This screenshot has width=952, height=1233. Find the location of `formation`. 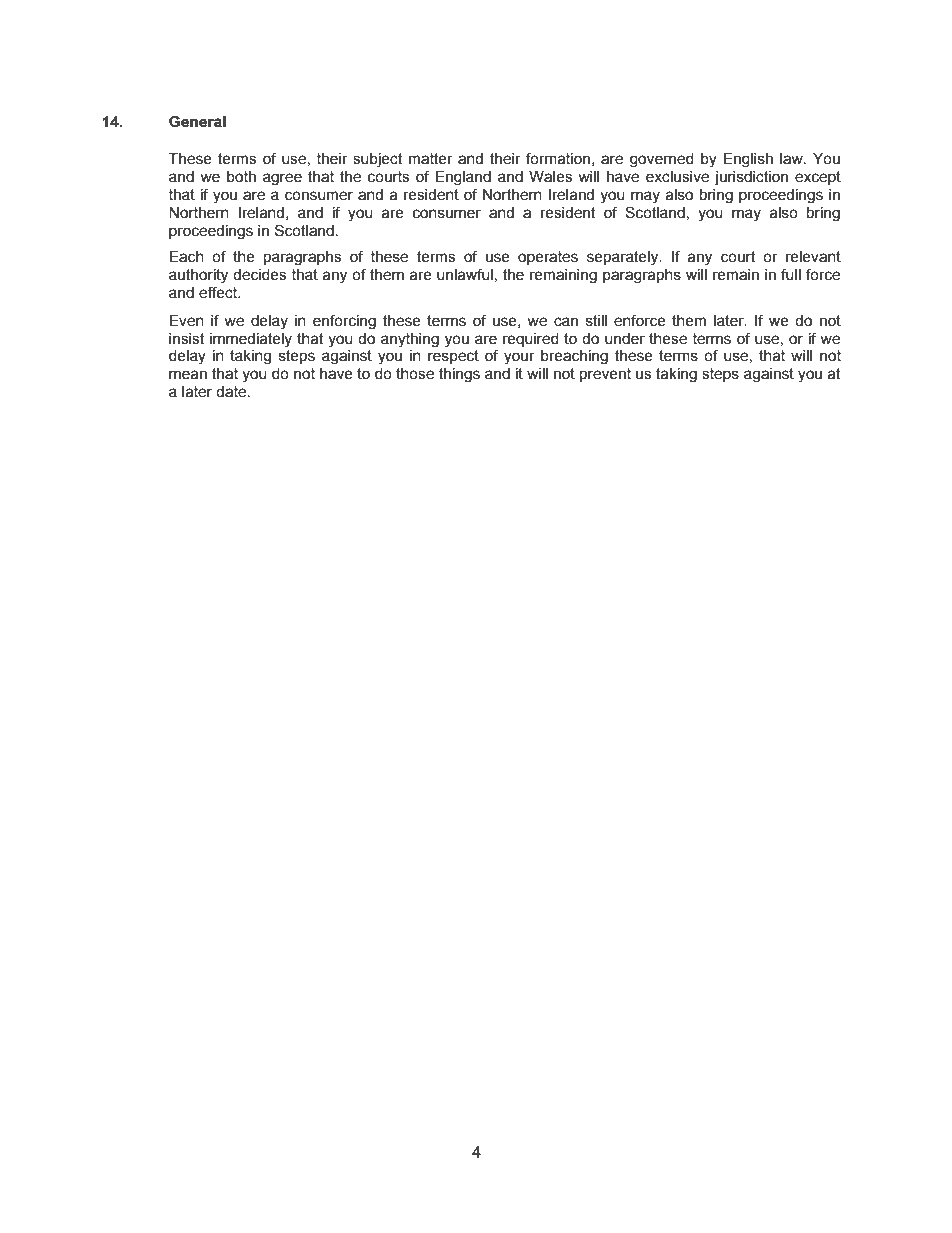

formation is located at coordinates (558, 158).
